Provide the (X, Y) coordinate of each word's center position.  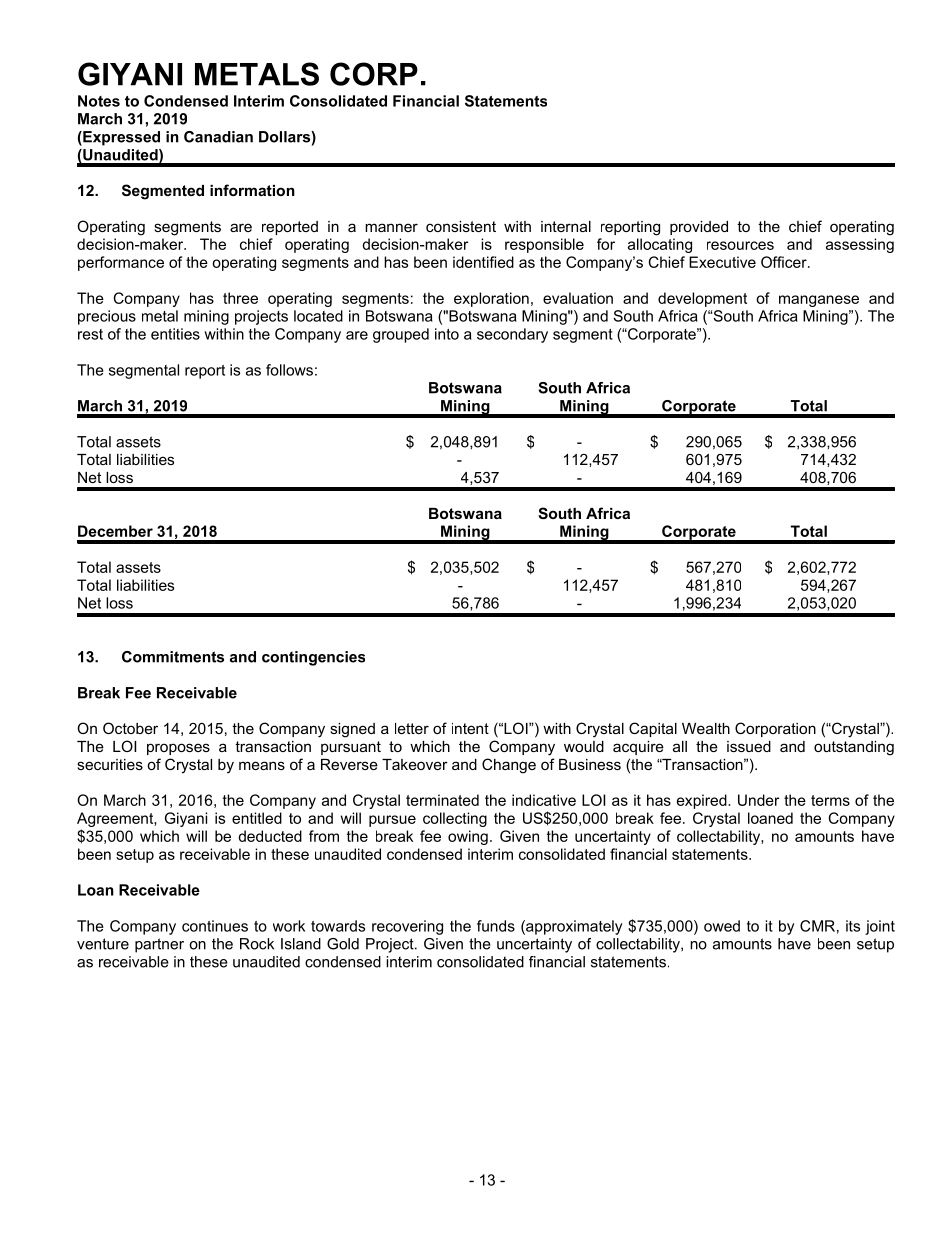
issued (749, 746)
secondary (512, 335)
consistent (461, 226)
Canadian (218, 137)
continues (215, 926)
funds (496, 926)
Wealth (706, 728)
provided (699, 228)
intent (470, 728)
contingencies (313, 658)
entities (175, 334)
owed (722, 926)
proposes (178, 749)
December (115, 531)
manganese (819, 301)
